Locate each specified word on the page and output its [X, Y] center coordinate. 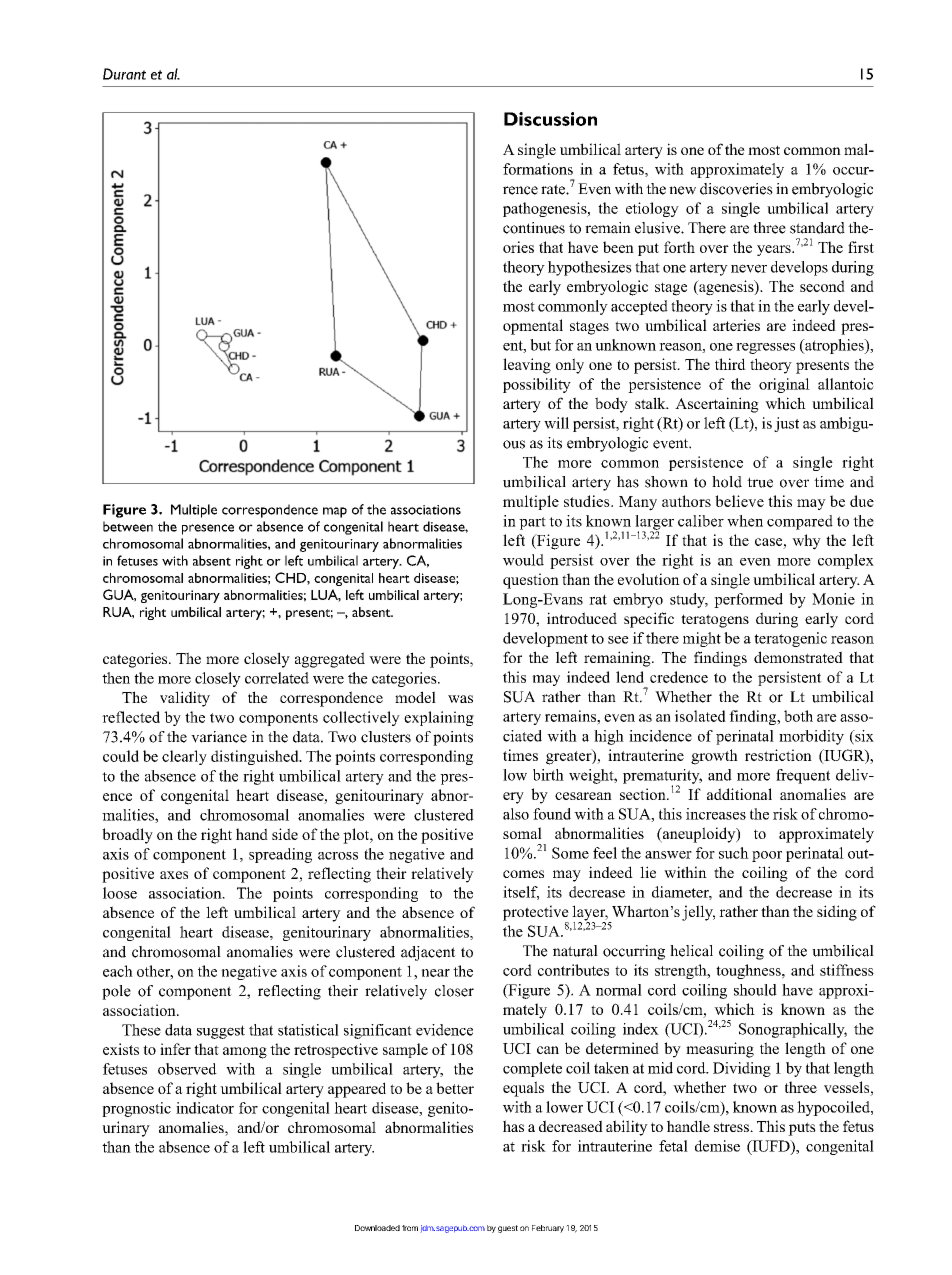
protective [536, 914]
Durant [124, 74]
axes [174, 875]
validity [185, 699]
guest [508, 1229]
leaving [527, 366]
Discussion [550, 119]
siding [837, 913]
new [682, 190]
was [460, 699]
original [784, 385]
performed [748, 600]
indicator [205, 1108]
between [128, 526]
